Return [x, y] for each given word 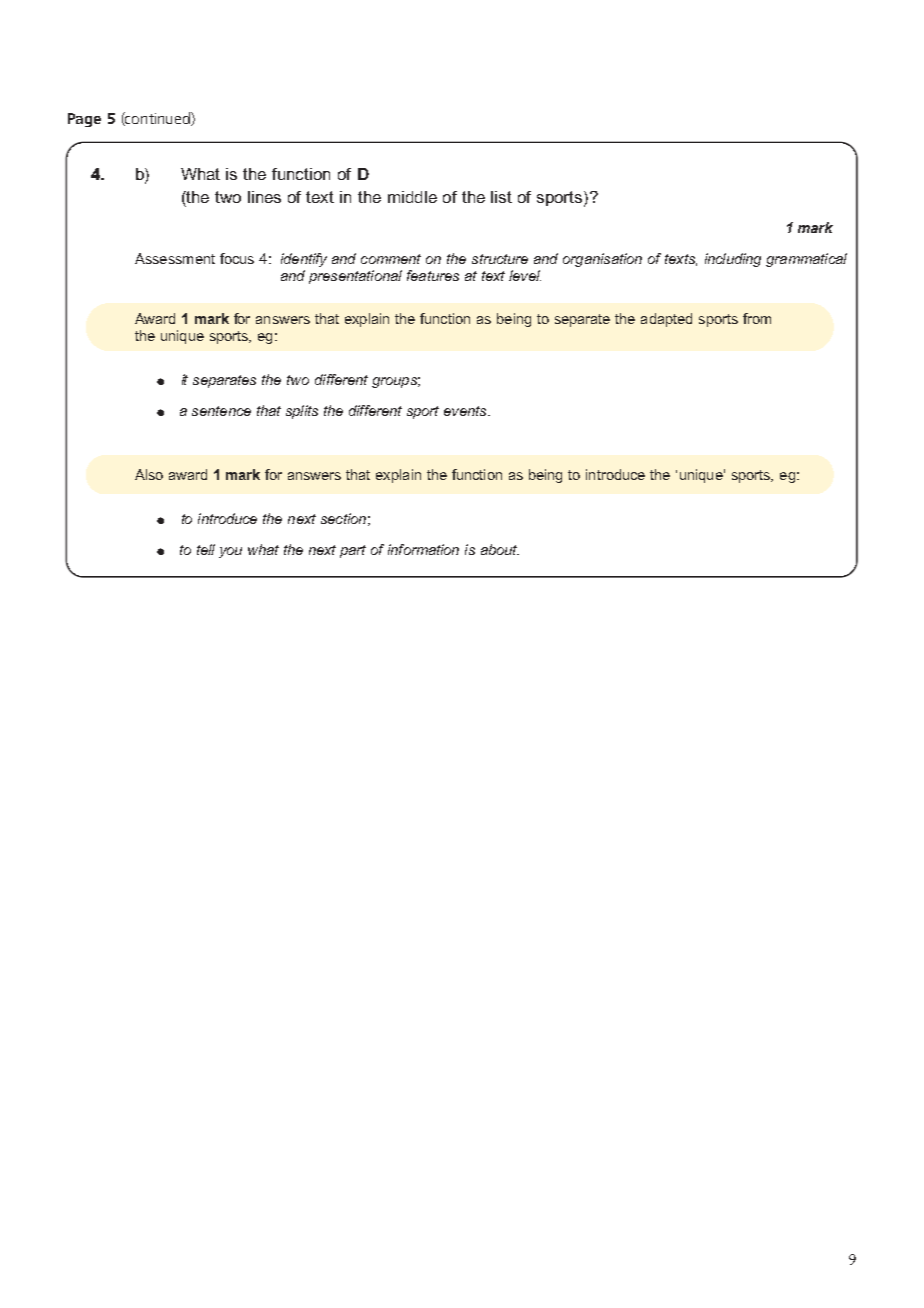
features [433, 275]
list [501, 197]
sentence [221, 411]
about [500, 549]
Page [84, 120]
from [757, 318]
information [423, 549]
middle [412, 197]
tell [206, 549]
